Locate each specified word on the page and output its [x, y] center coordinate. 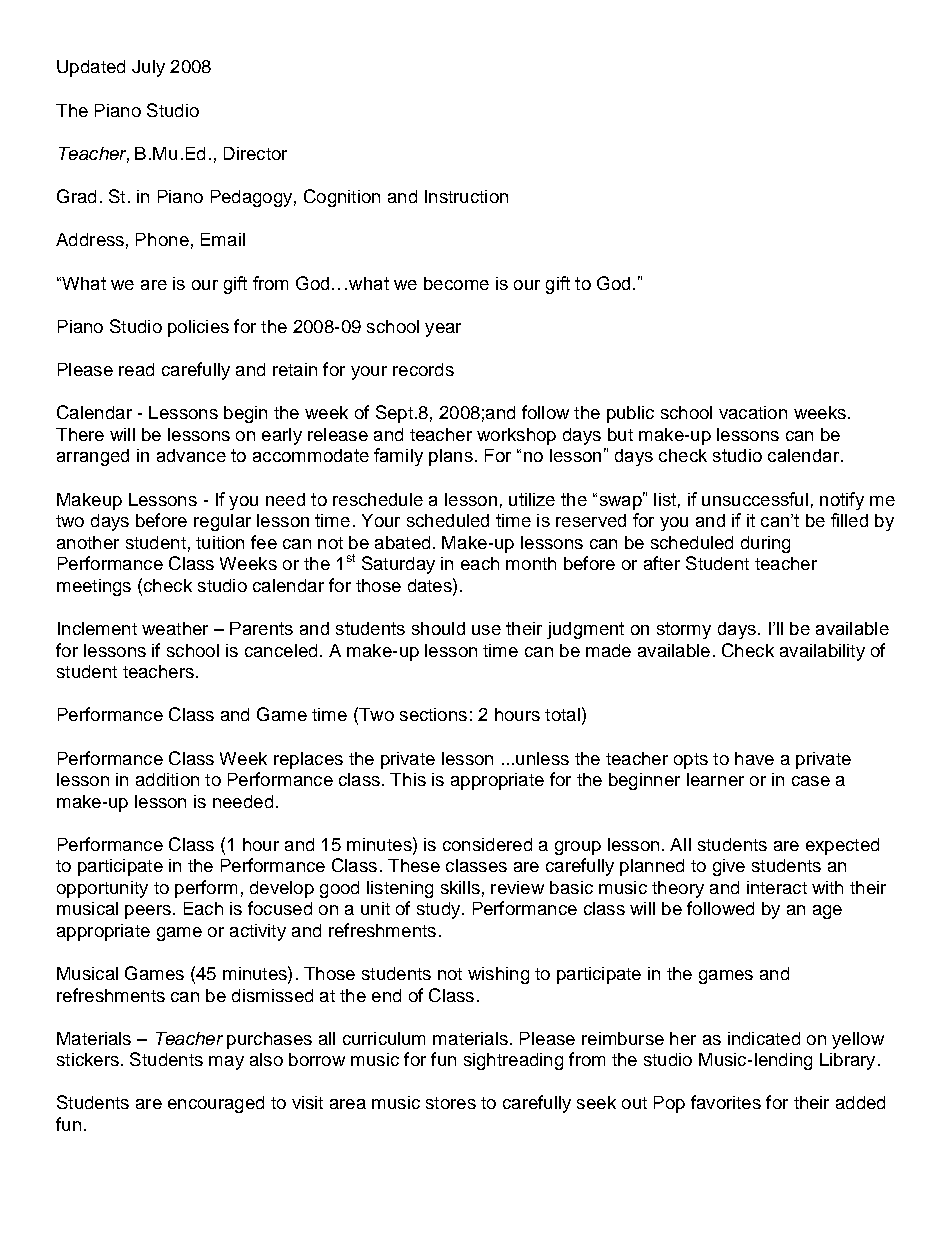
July [148, 68]
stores [451, 1103]
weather [175, 628]
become [456, 283]
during [765, 544]
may [226, 1063]
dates [431, 585]
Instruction [466, 196]
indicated [764, 1038]
